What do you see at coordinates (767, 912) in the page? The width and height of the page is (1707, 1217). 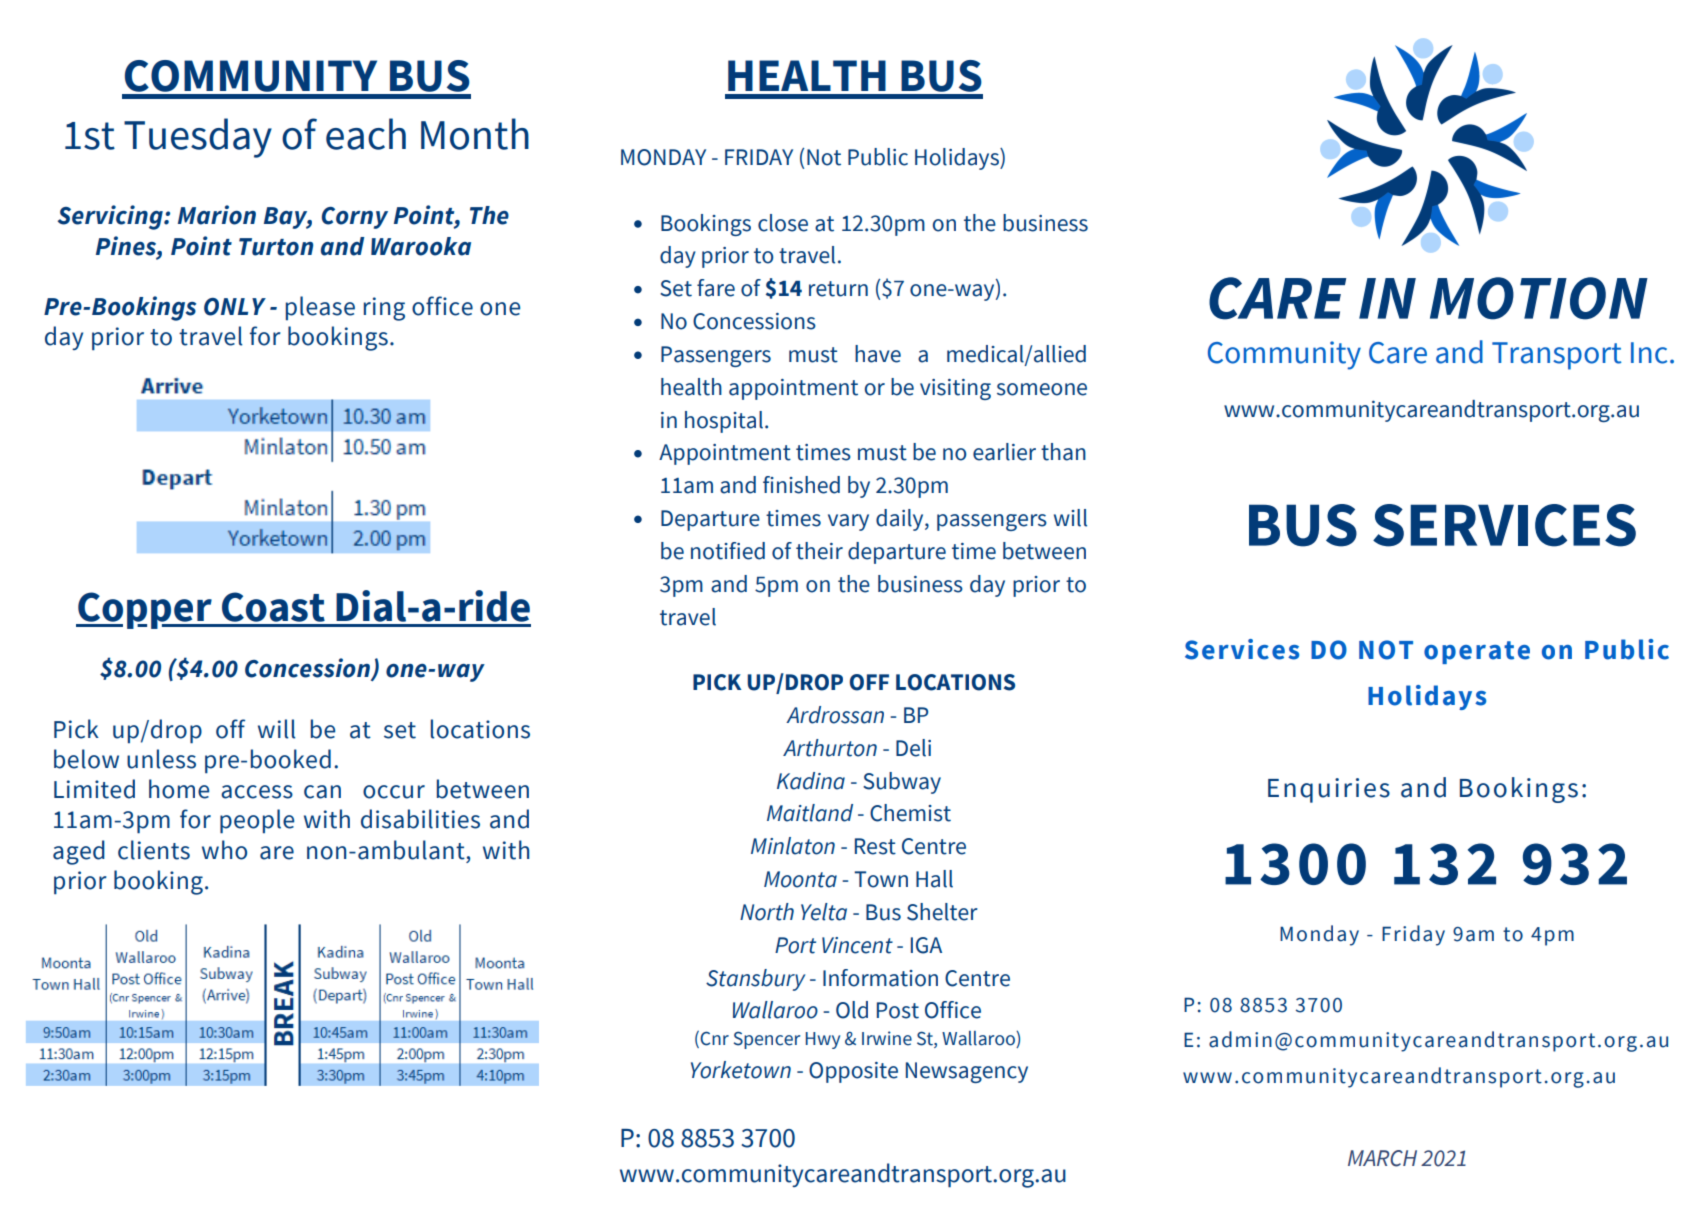 I see `North` at bounding box center [767, 912].
